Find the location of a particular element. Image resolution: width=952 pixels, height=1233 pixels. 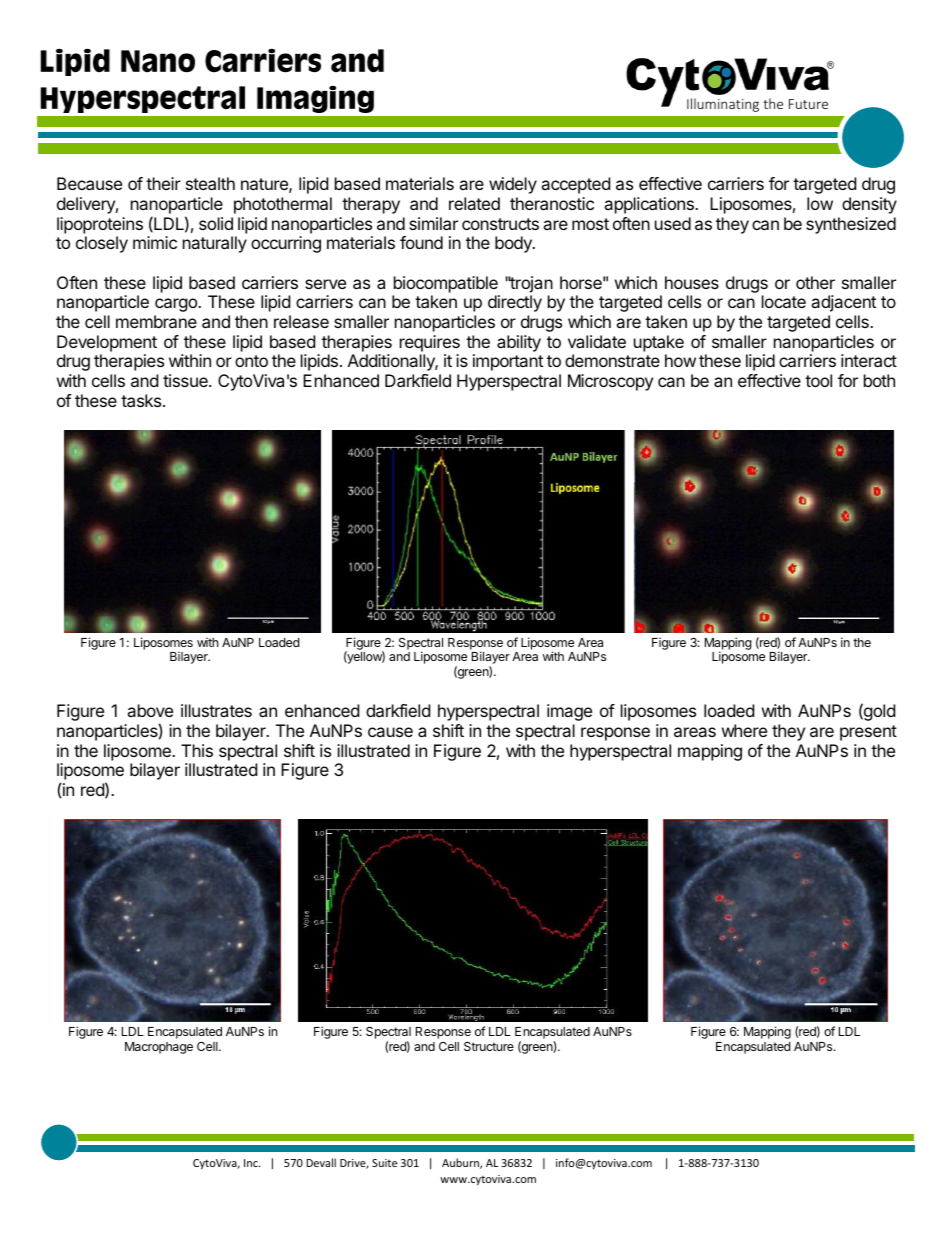

Future is located at coordinates (808, 104).
